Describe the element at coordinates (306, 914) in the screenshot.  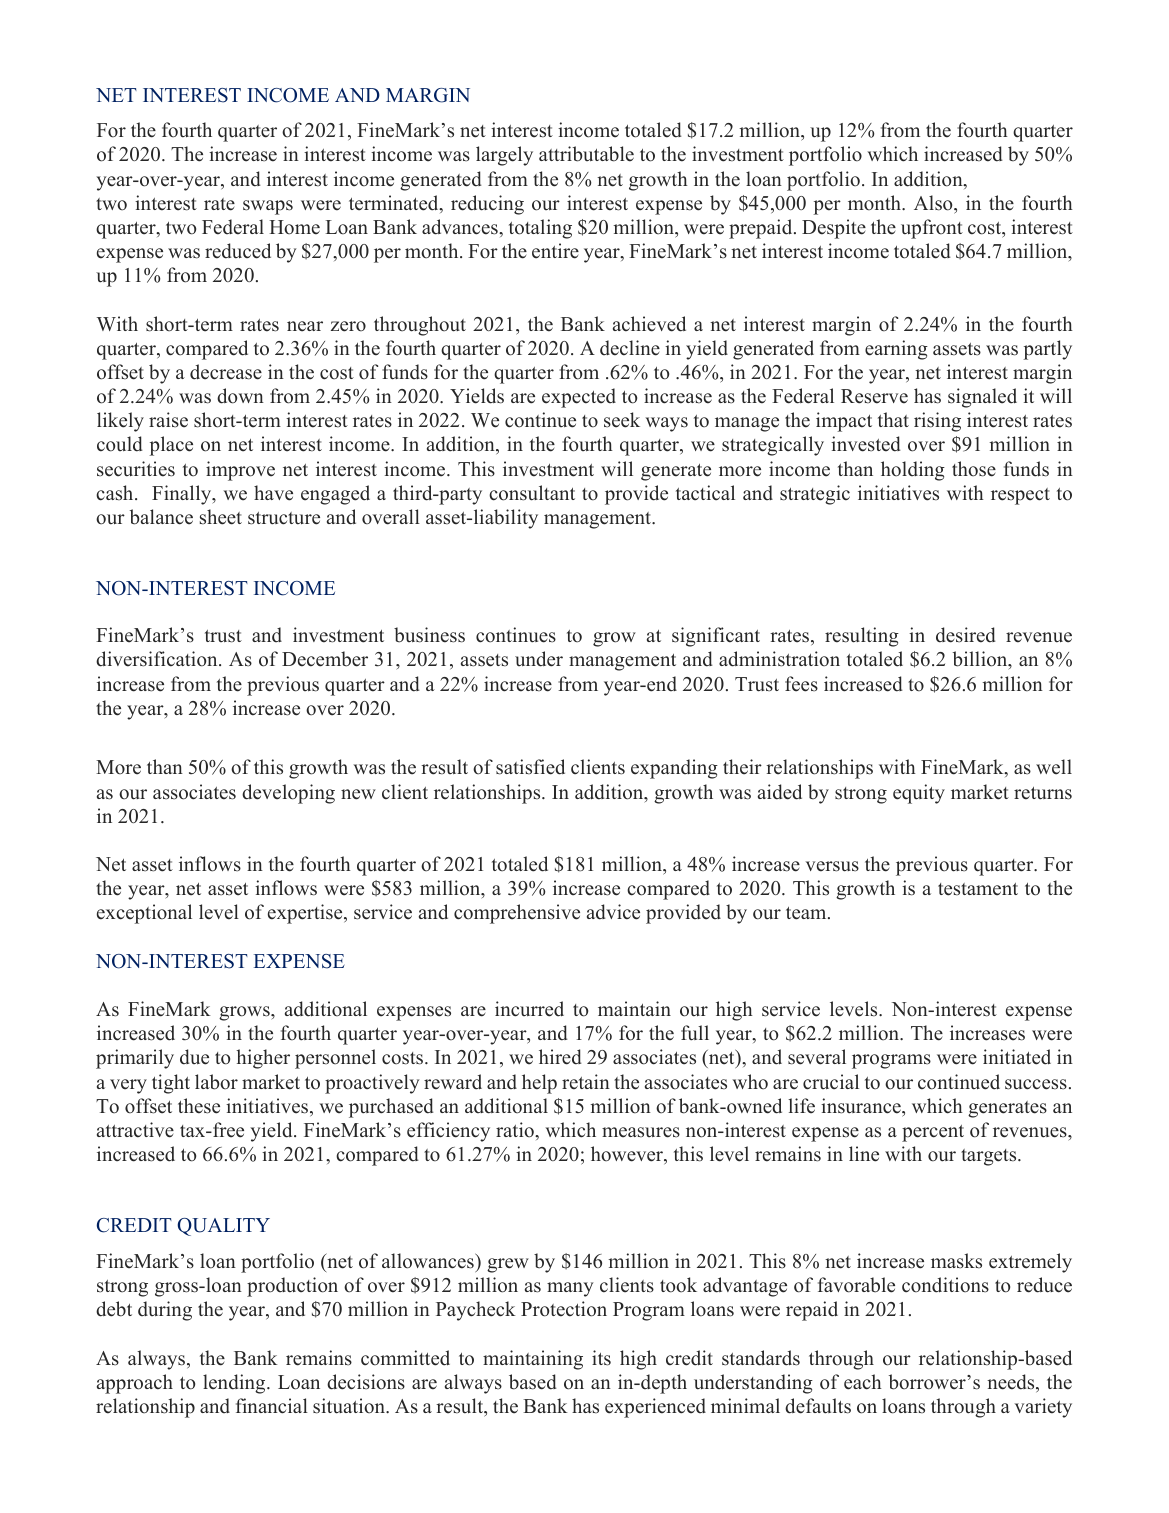
I see `expertise` at that location.
